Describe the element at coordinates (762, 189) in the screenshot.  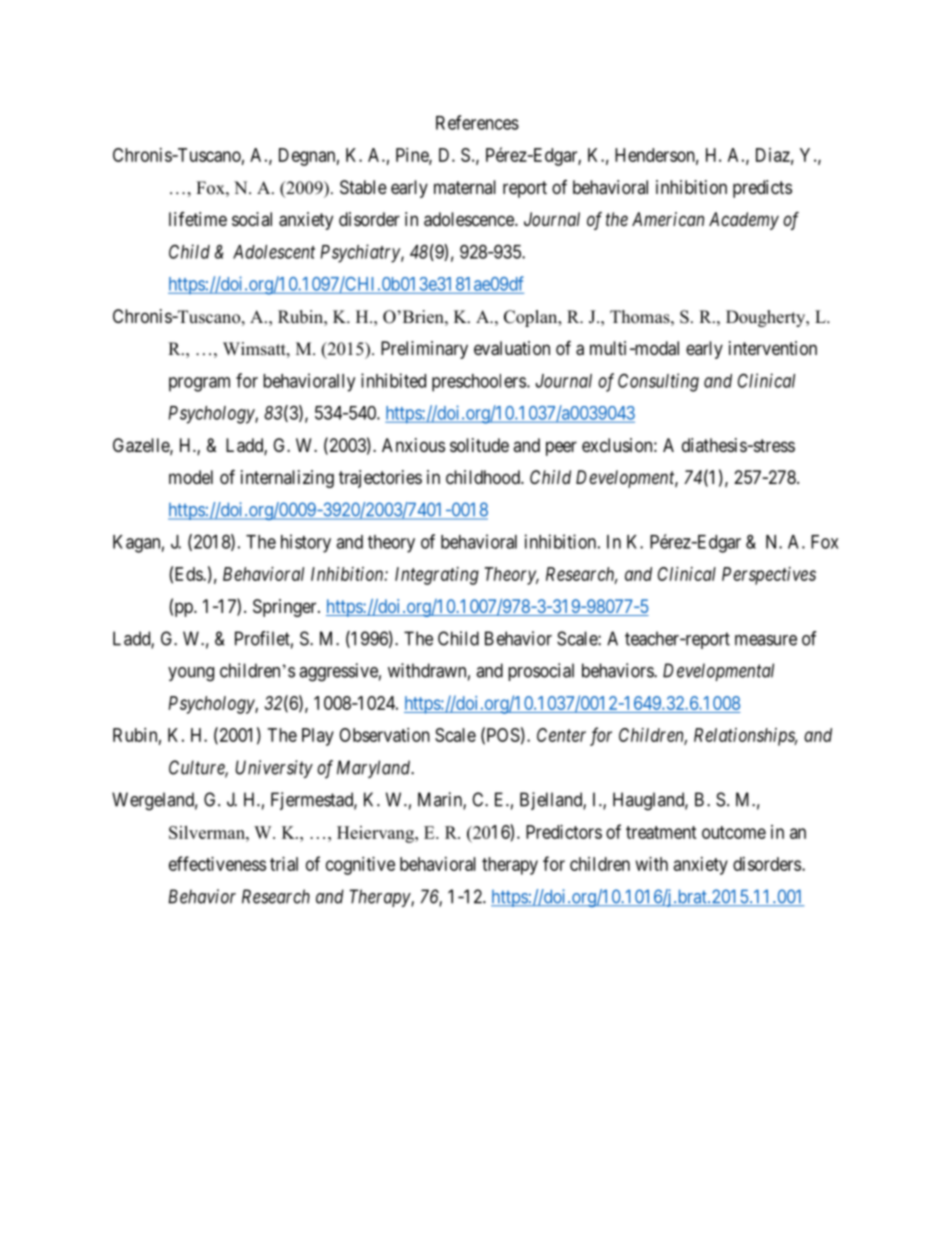
I see `predicts` at that location.
